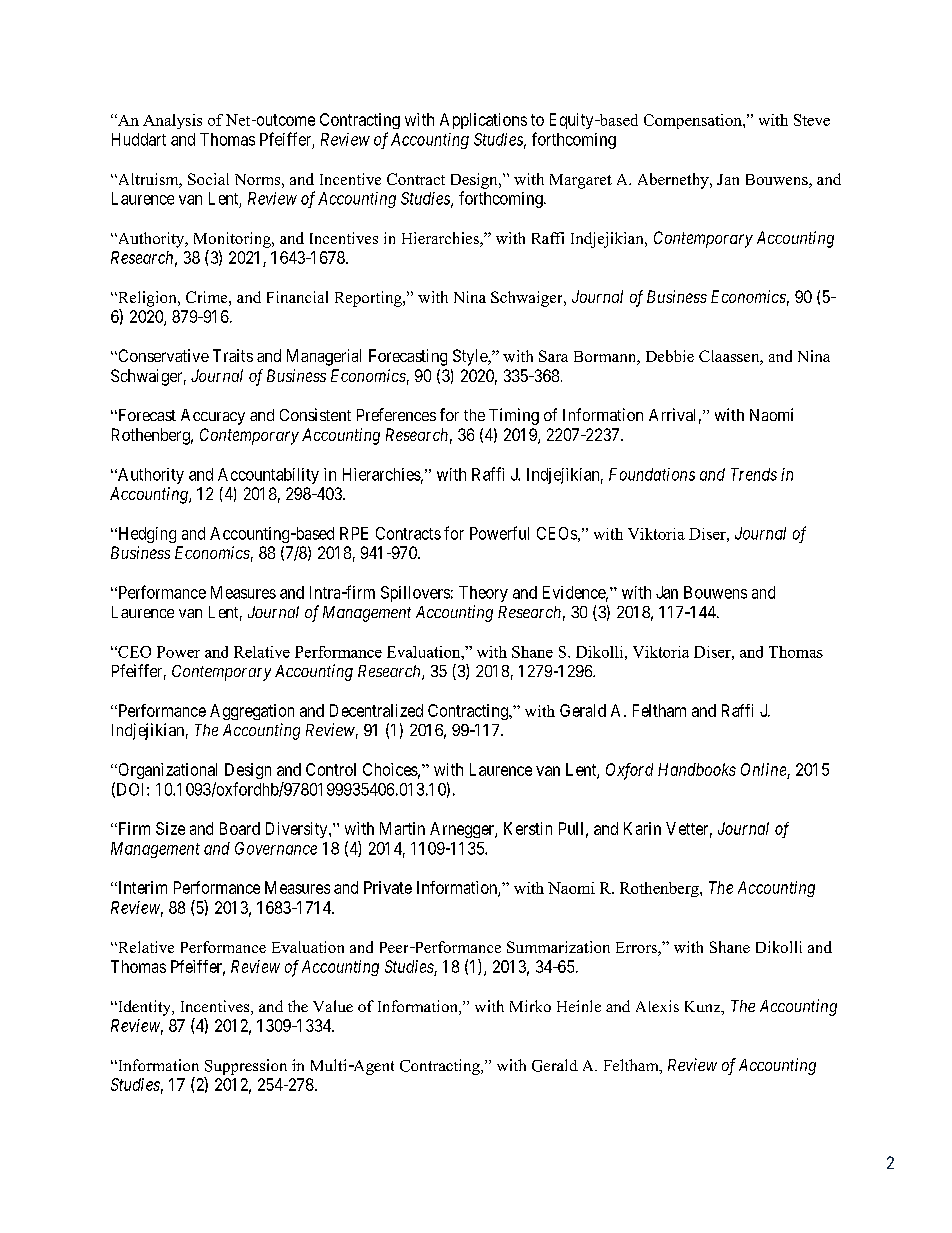 This image has width=952, height=1233. I want to click on Applications, so click(483, 121).
